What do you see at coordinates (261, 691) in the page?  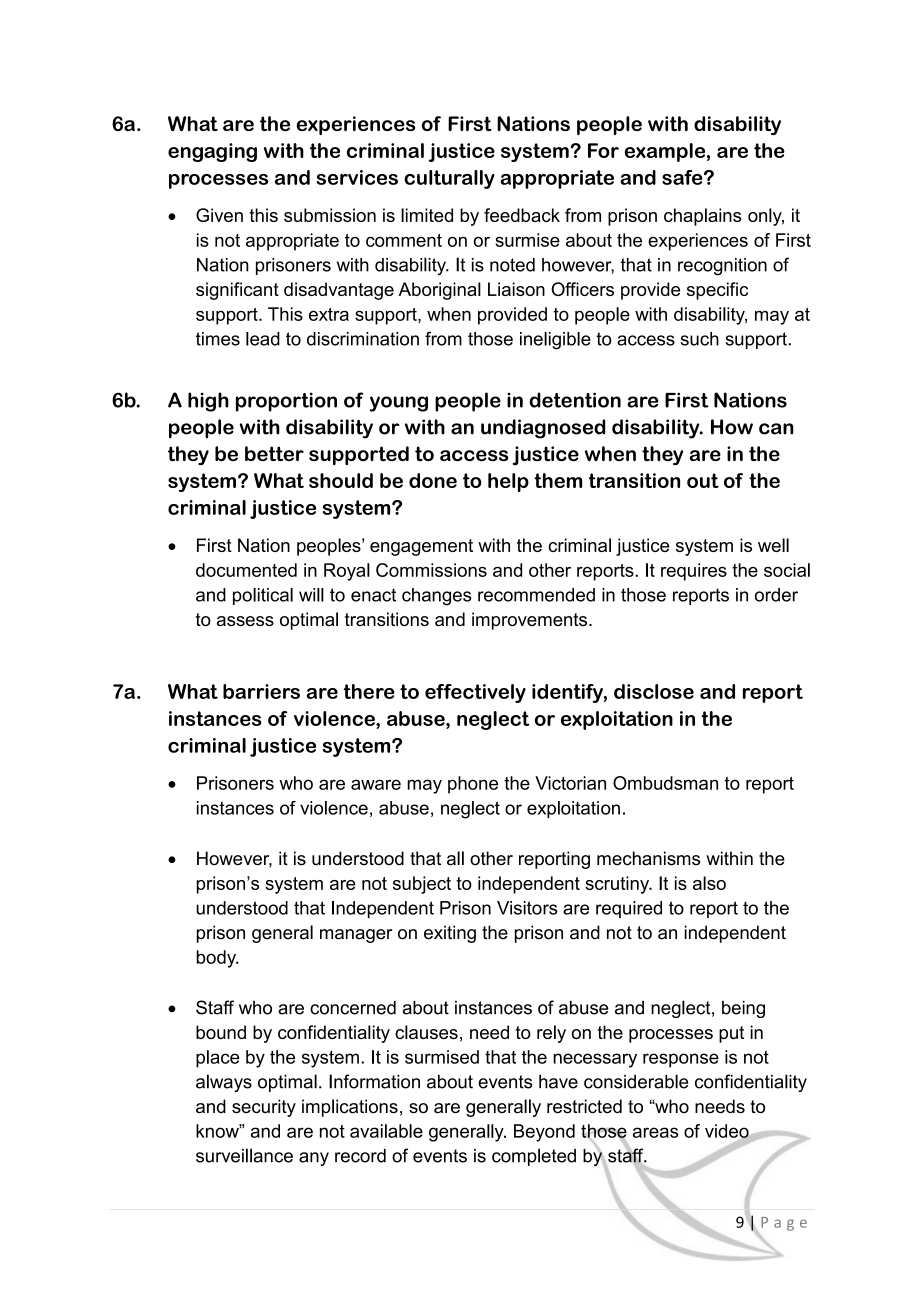 I see `barriers` at bounding box center [261, 691].
